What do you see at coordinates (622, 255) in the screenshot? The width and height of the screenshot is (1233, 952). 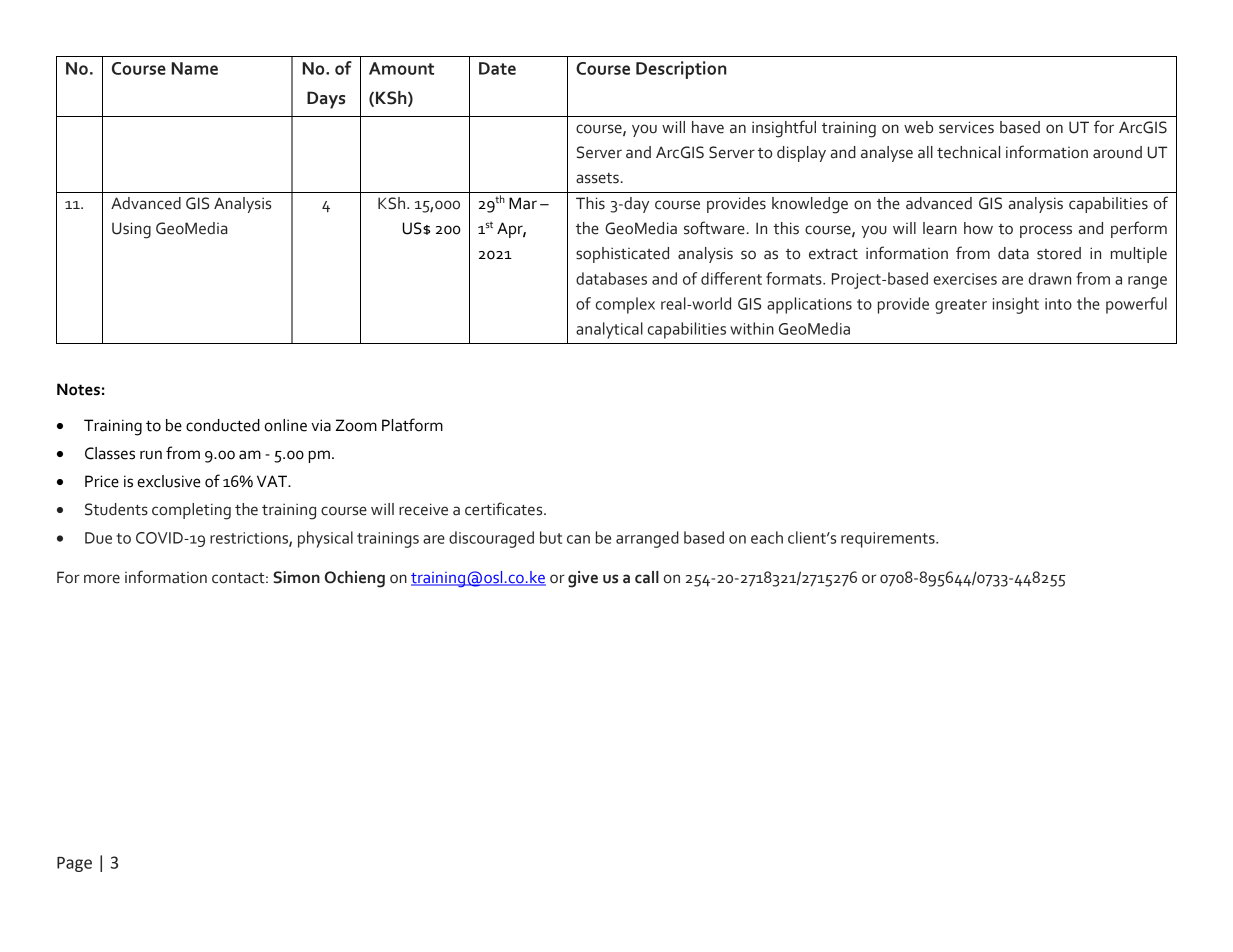 I see `sophisticated` at bounding box center [622, 255].
